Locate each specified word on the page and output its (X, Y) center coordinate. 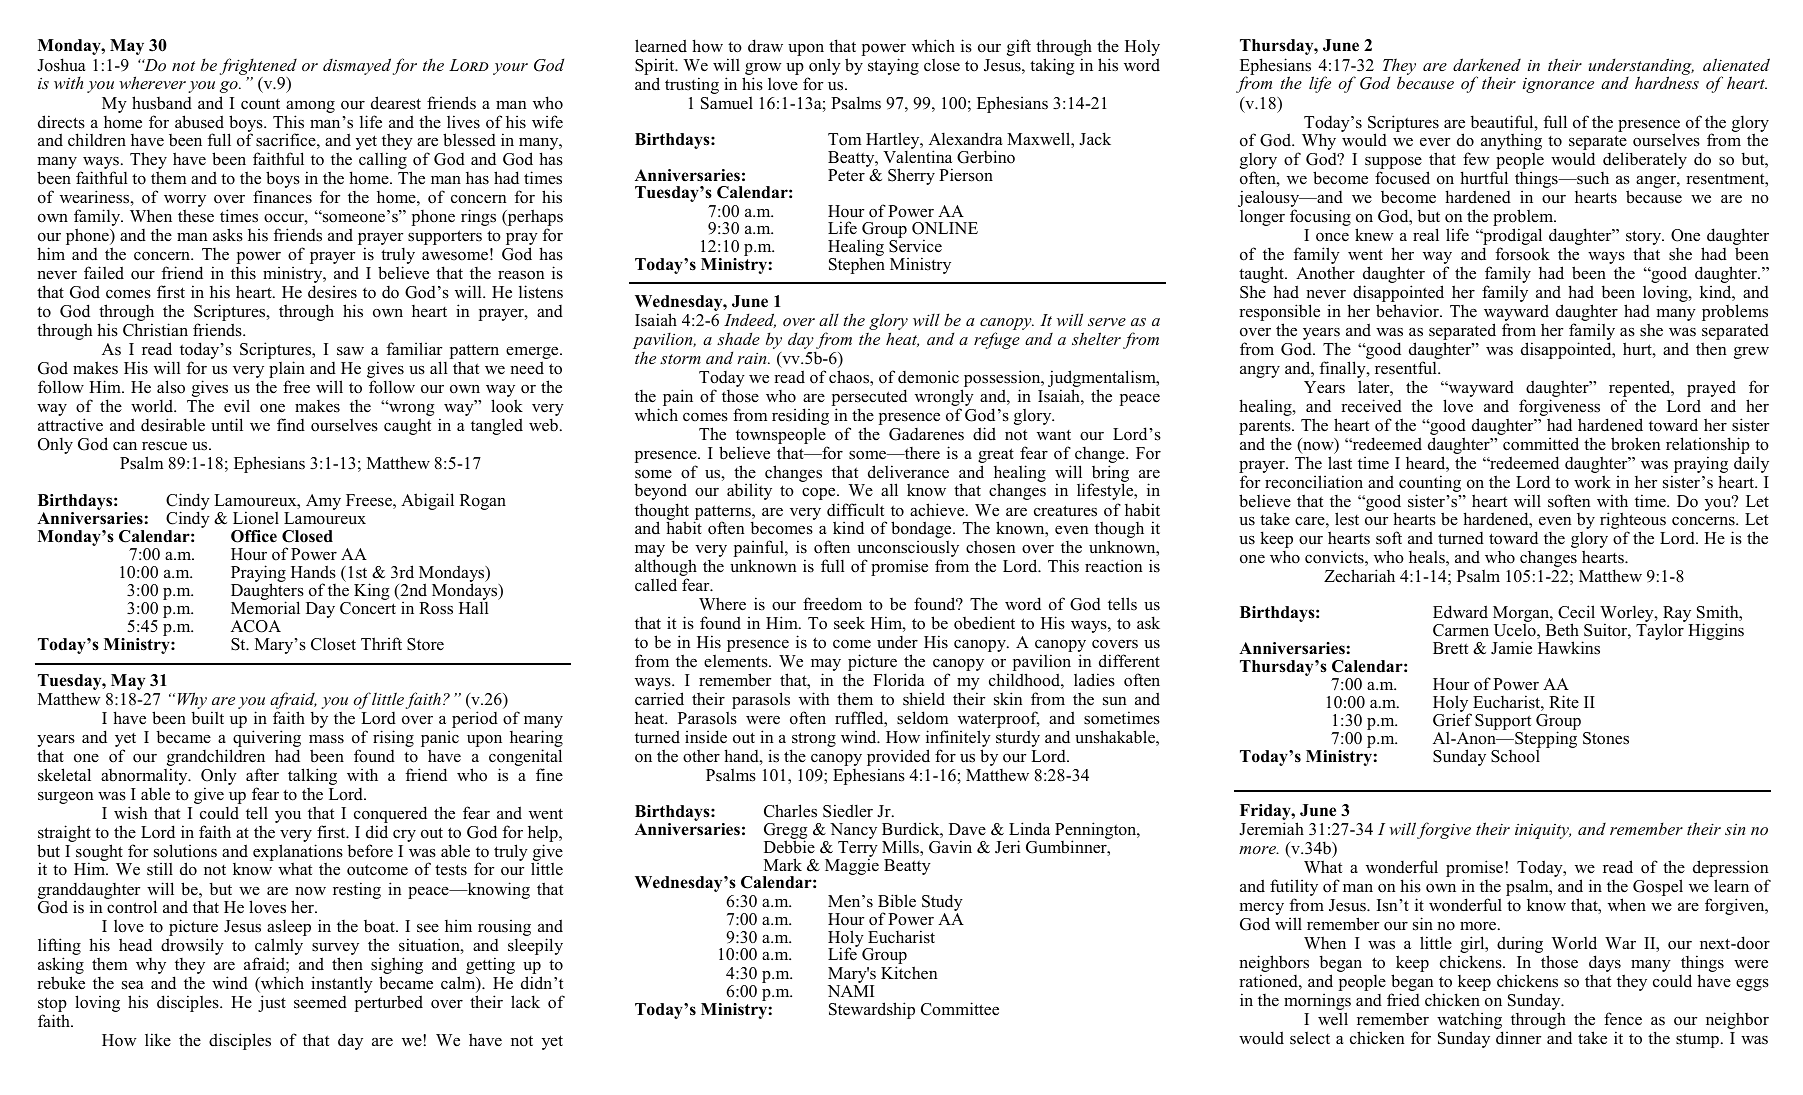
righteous (1633, 522)
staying (893, 66)
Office (254, 536)
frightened (258, 66)
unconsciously (908, 550)
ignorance (1558, 85)
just (272, 1003)
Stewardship (872, 1010)
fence (1623, 1019)
